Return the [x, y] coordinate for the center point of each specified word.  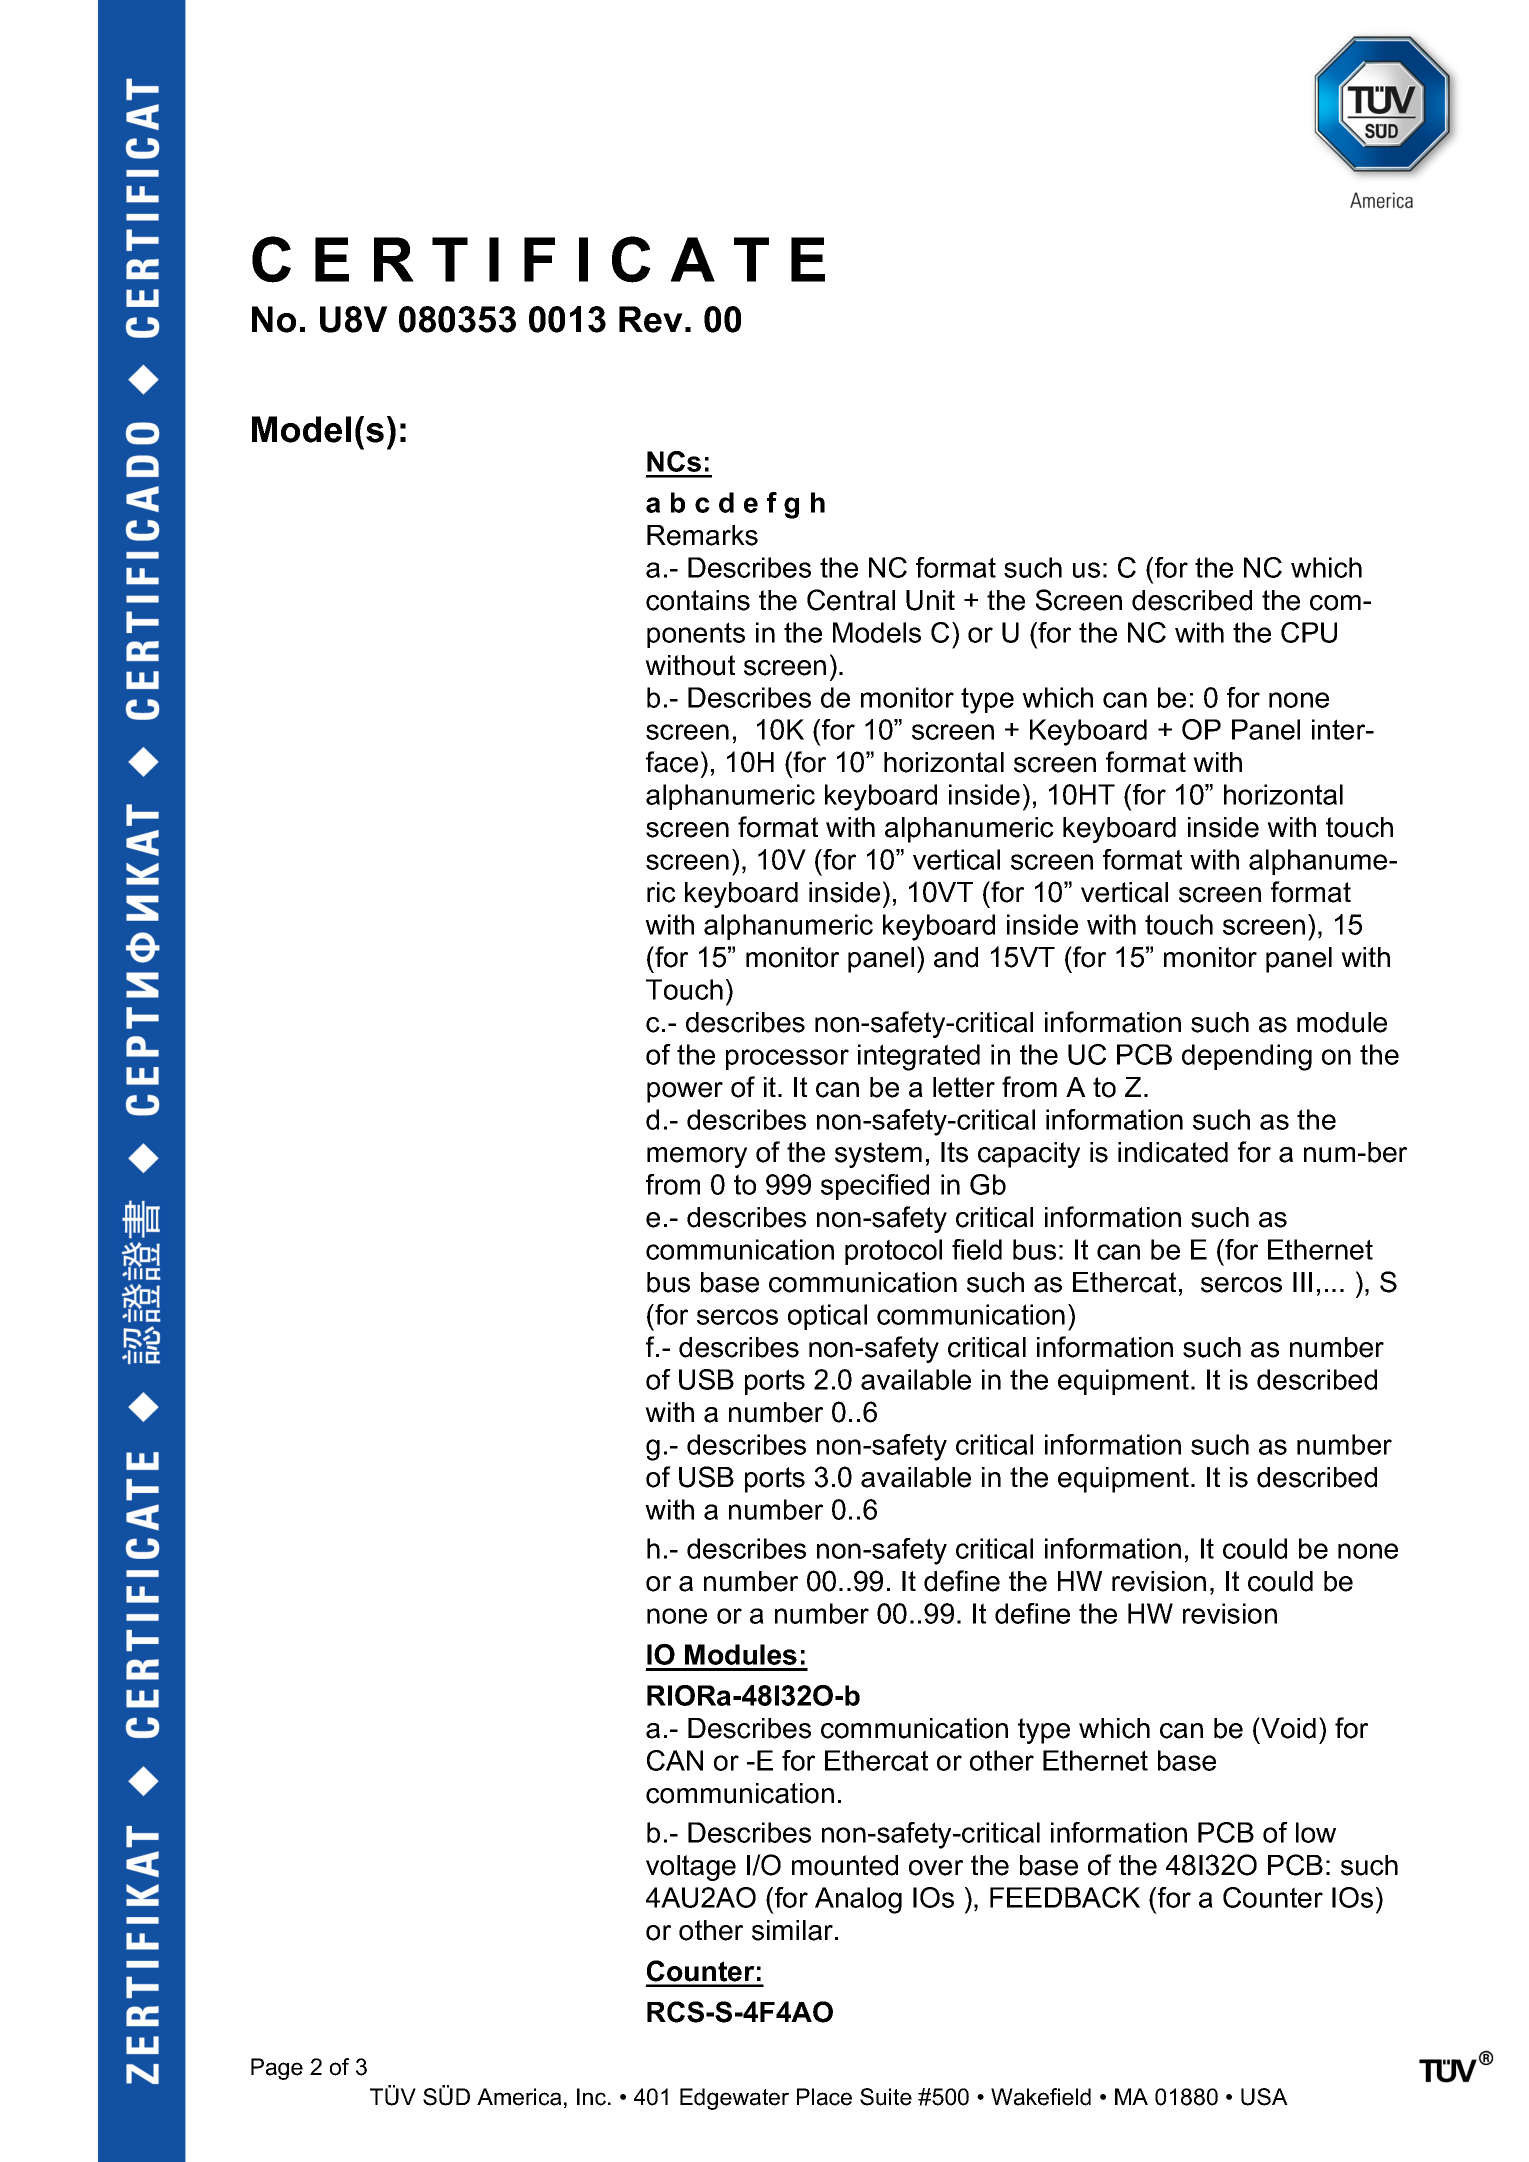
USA [1264, 2097]
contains [698, 600]
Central [851, 600]
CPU [1309, 632]
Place [824, 2097]
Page [277, 2069]
